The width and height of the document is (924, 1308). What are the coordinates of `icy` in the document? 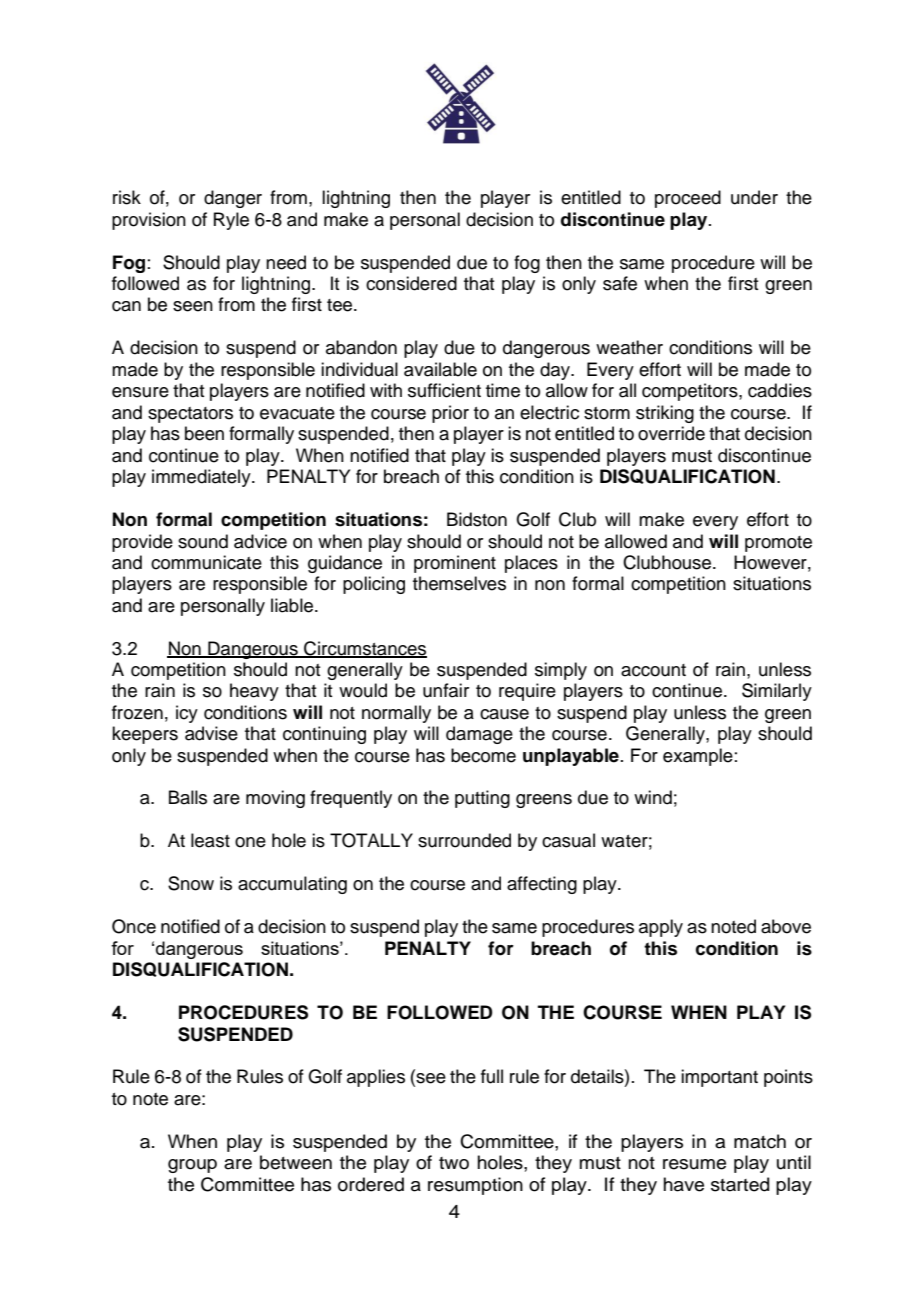 It's located at (187, 714).
